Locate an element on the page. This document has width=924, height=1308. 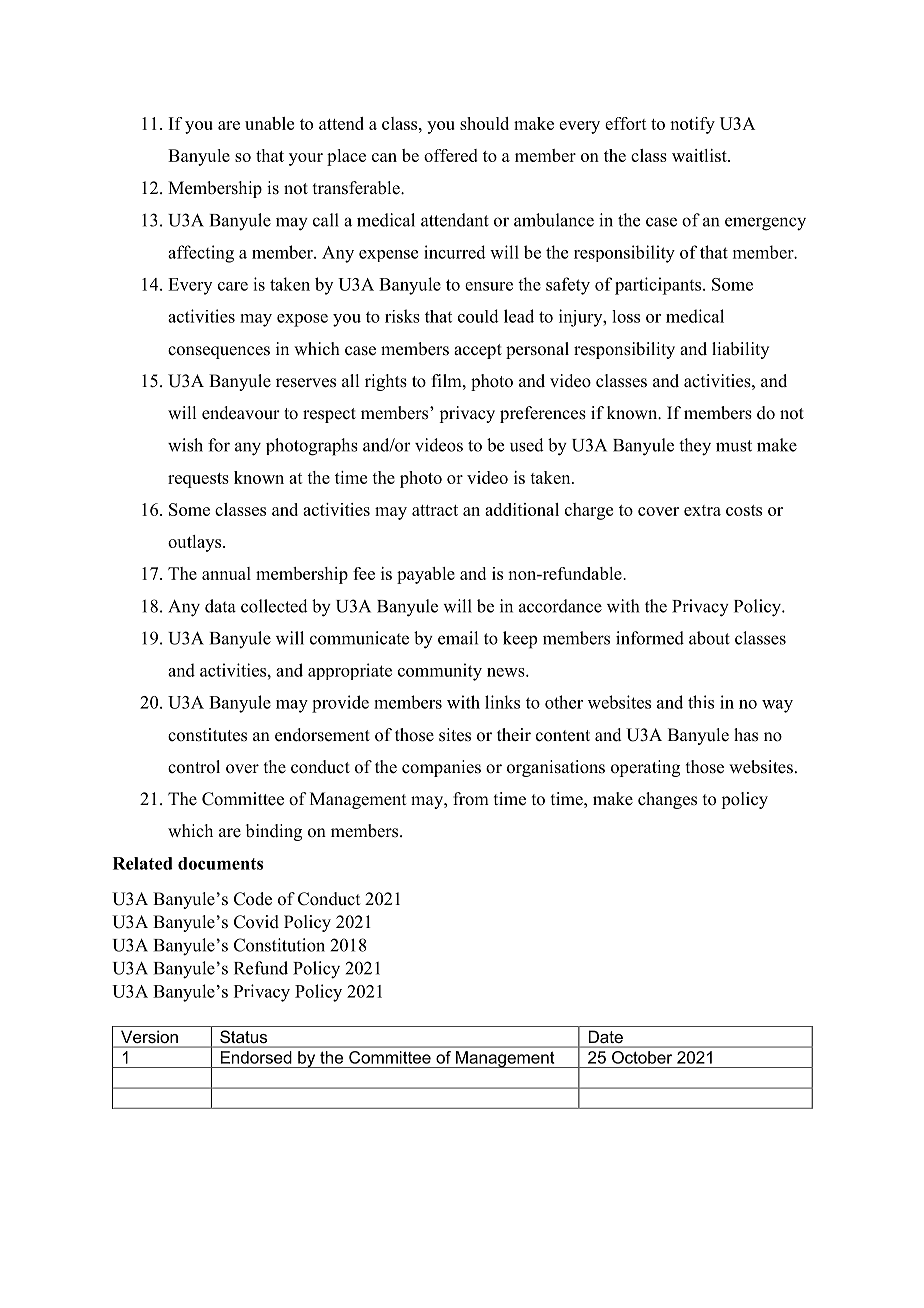
endeavour is located at coordinates (241, 413).
